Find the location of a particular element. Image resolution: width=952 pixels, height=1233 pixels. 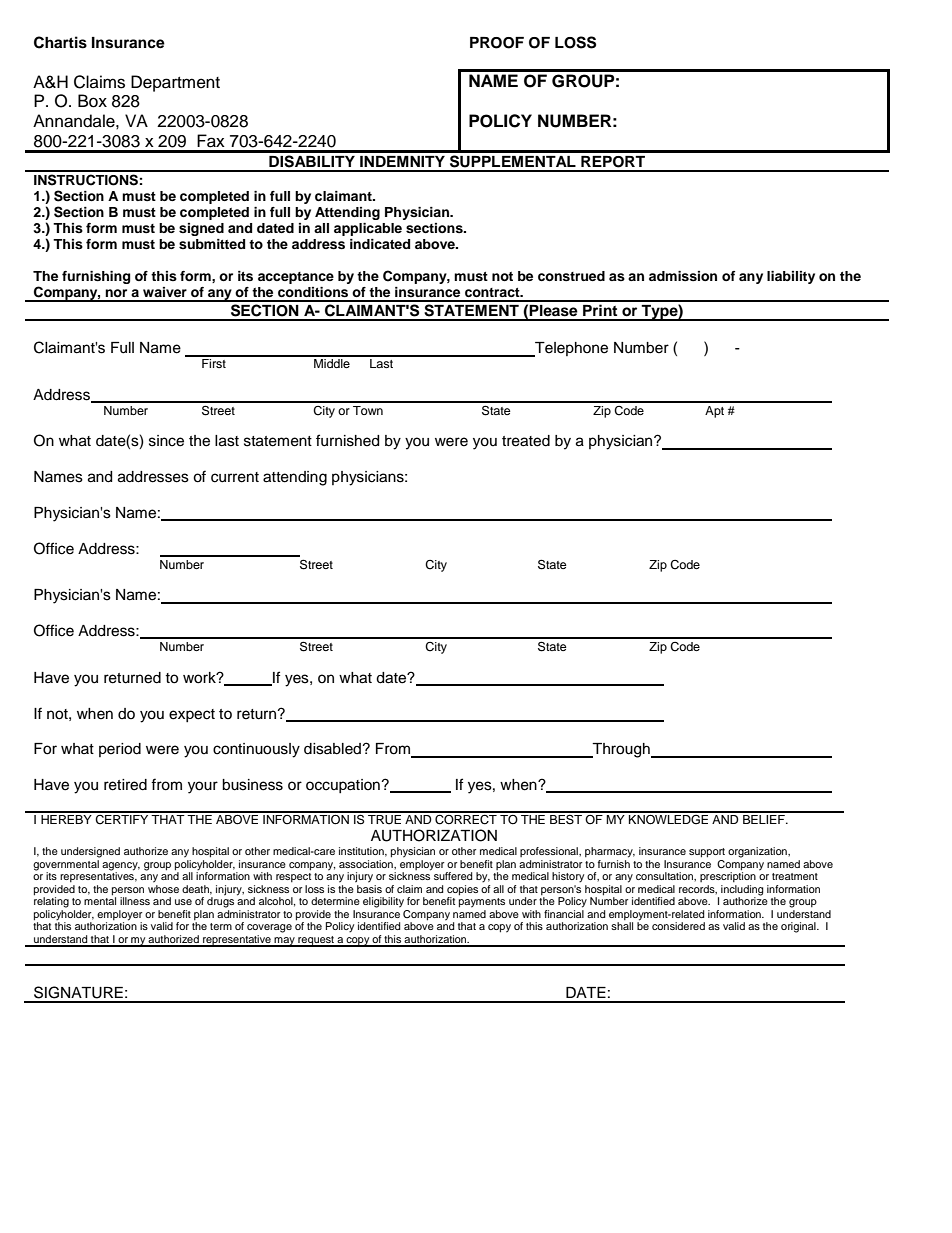

Department is located at coordinates (175, 83).
